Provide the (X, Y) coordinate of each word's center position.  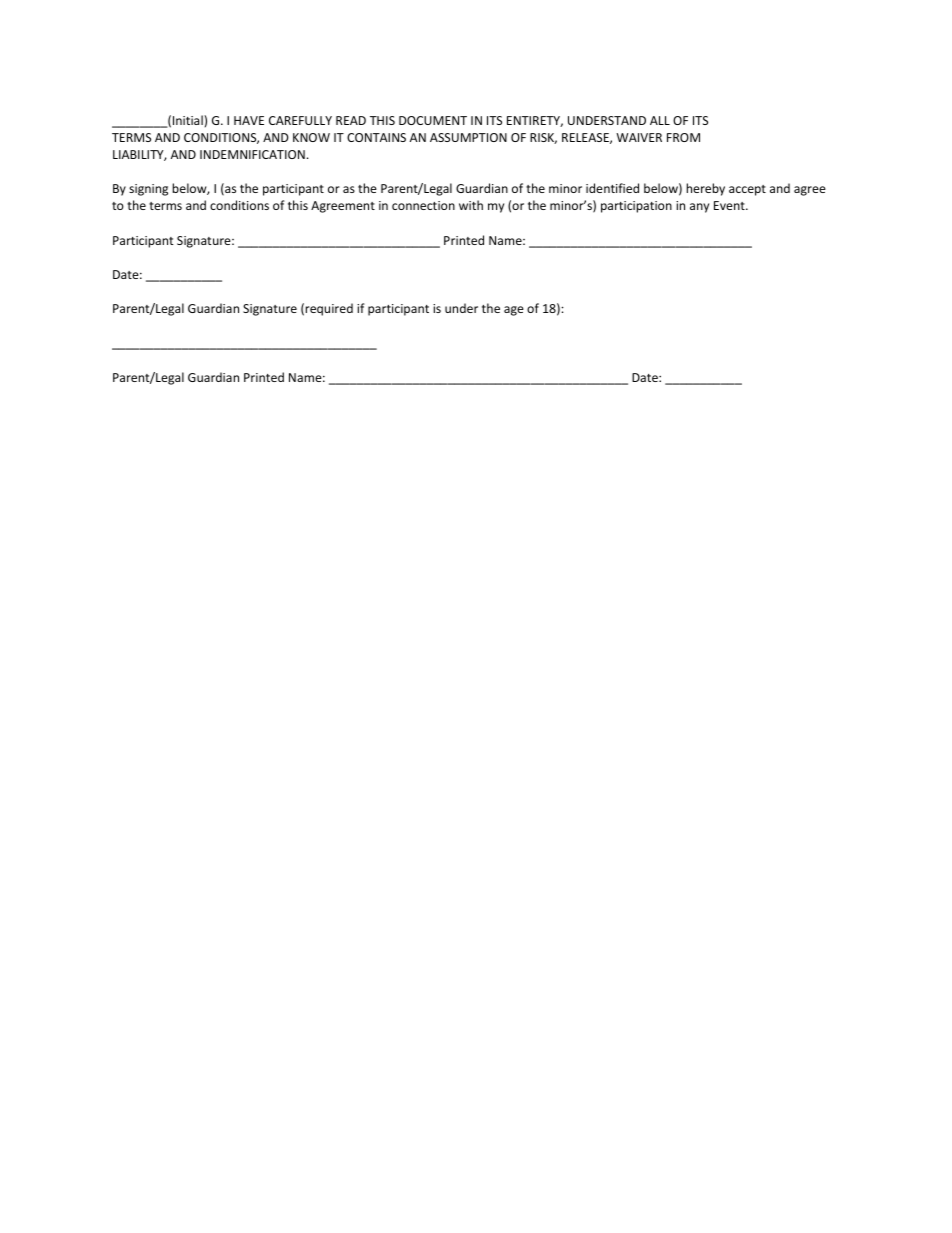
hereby (705, 189)
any (699, 208)
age (514, 311)
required (329, 309)
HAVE (249, 120)
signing (148, 190)
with (471, 205)
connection (423, 205)
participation (636, 207)
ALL (660, 120)
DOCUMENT (433, 120)
